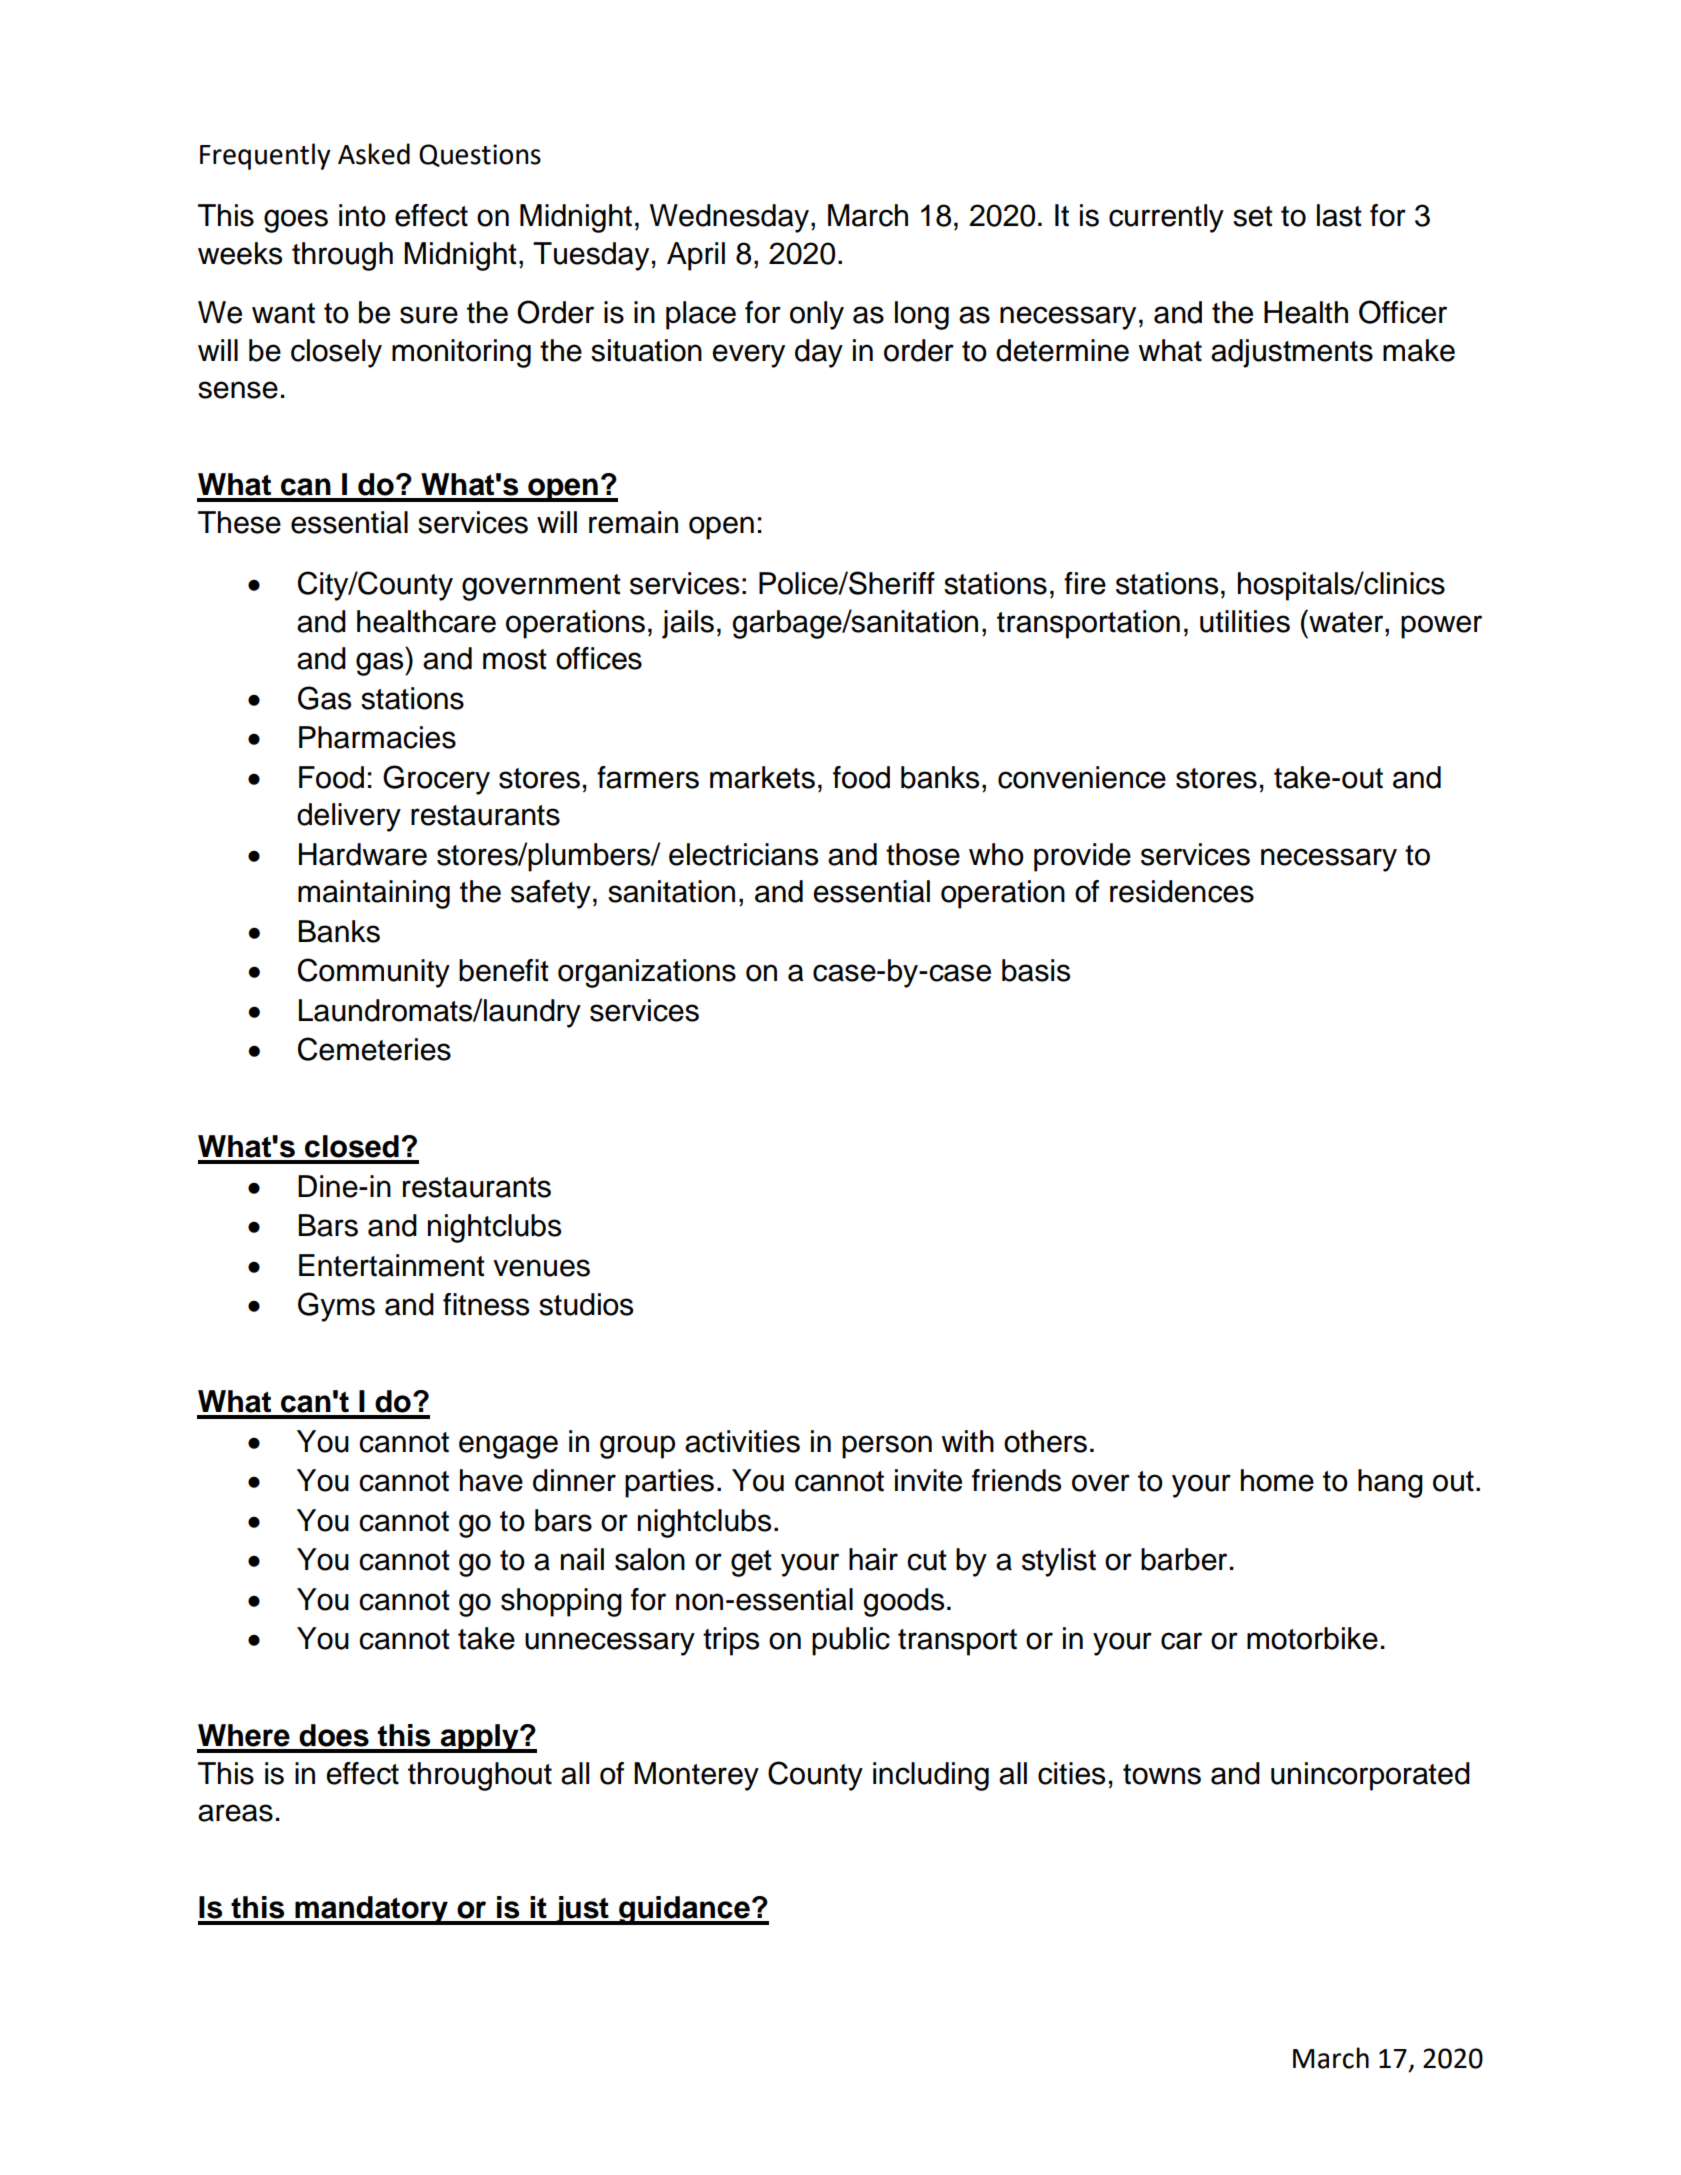  Describe the element at coordinates (336, 1307) in the screenshot. I see `Gyms` at that location.
